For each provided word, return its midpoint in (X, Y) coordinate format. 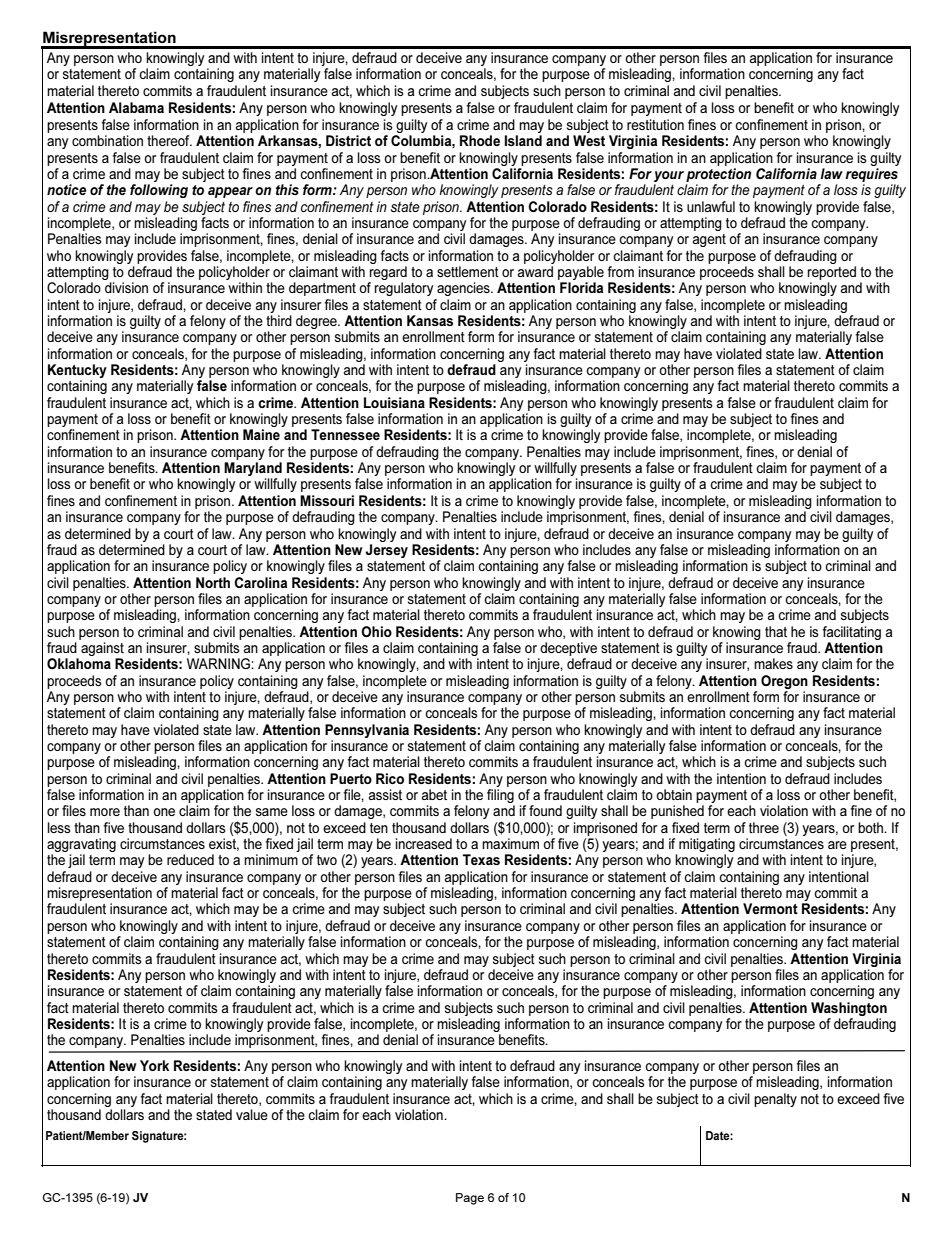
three (764, 827)
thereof (169, 140)
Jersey (386, 551)
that (776, 631)
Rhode (480, 140)
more (105, 812)
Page (470, 1199)
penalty (775, 1100)
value (252, 1114)
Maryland (253, 470)
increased (424, 843)
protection (718, 175)
